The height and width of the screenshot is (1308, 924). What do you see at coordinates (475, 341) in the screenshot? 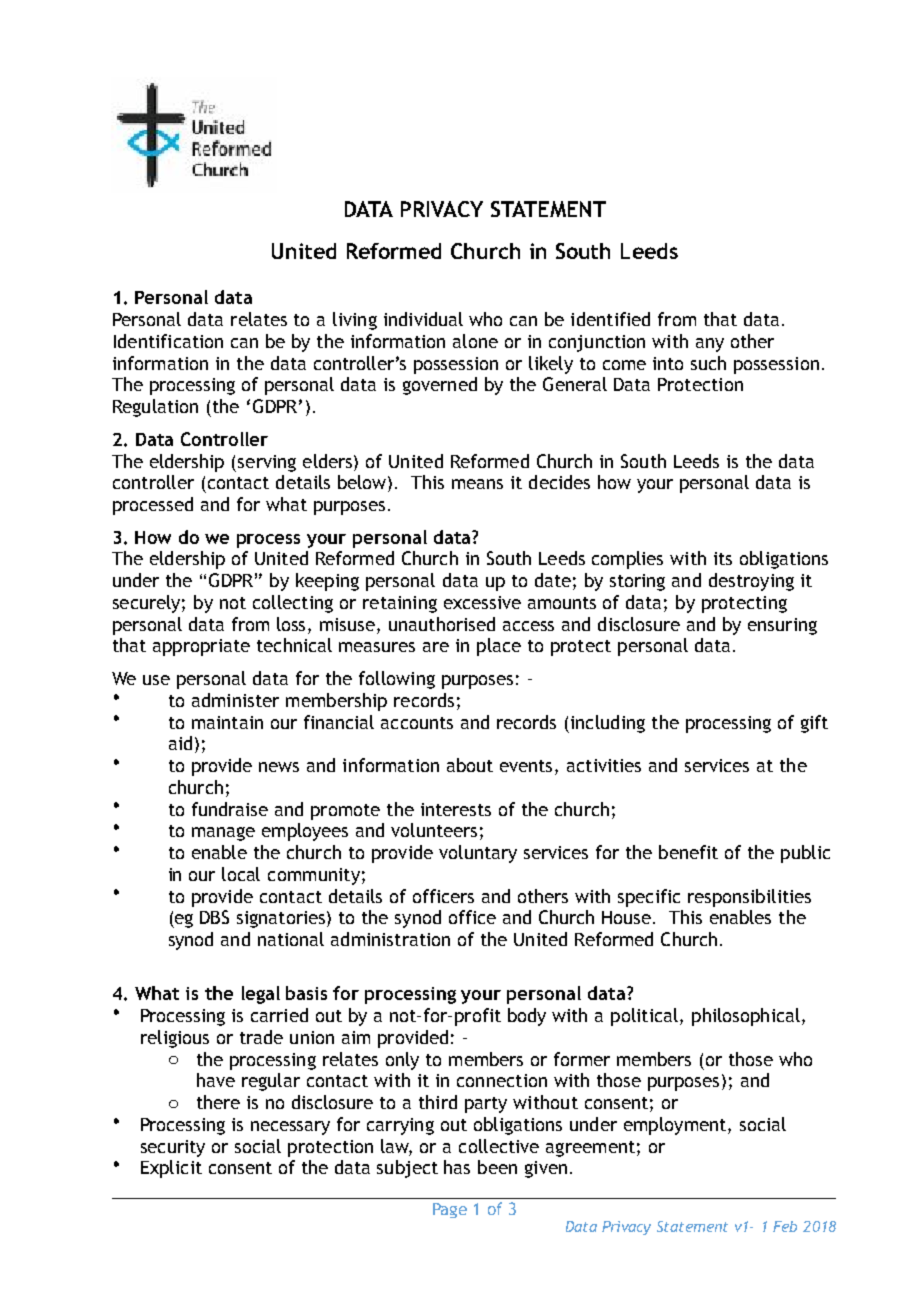
I see `alone` at bounding box center [475, 341].
